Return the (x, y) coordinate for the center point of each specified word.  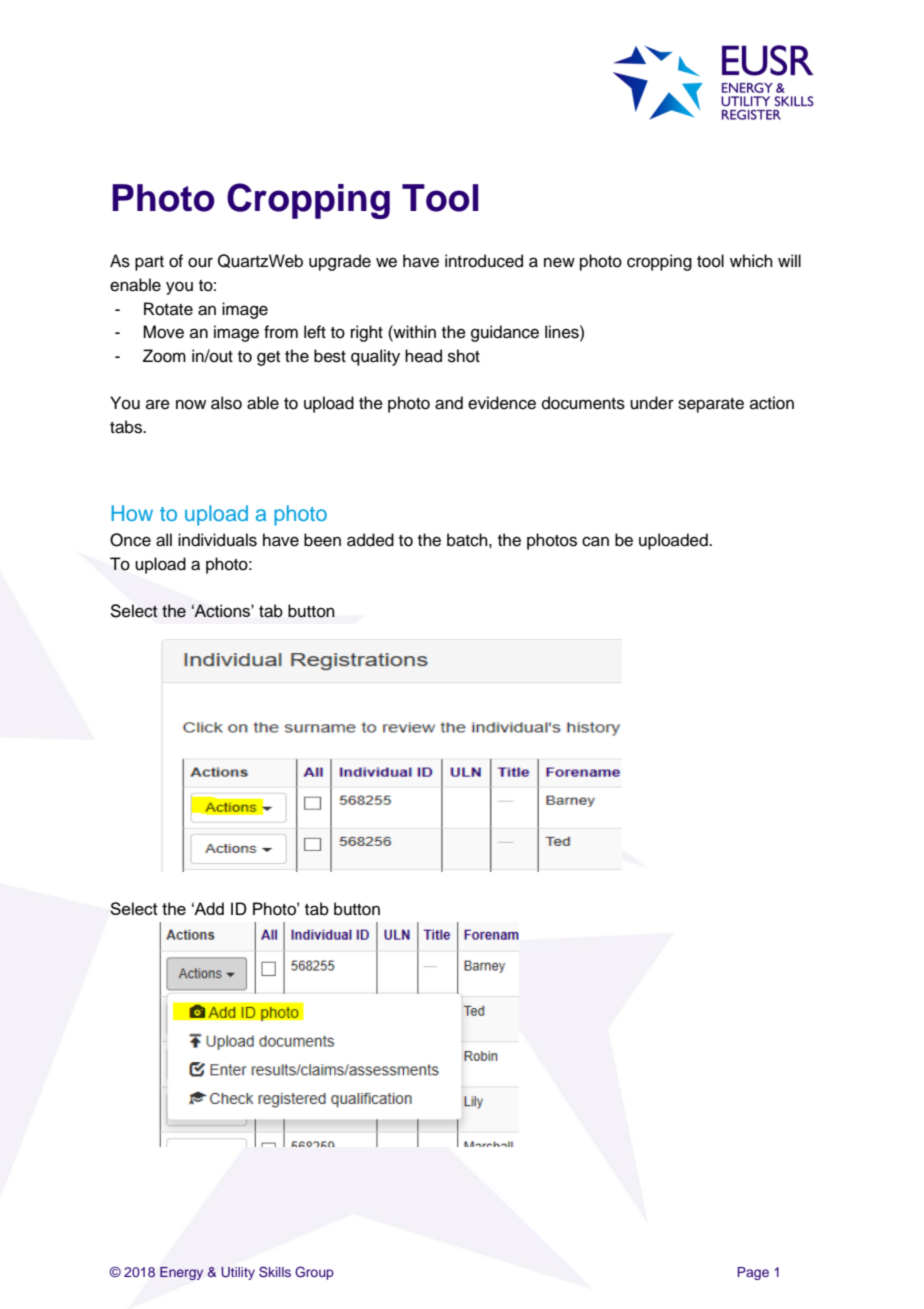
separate (711, 405)
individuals (217, 540)
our (200, 262)
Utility (238, 1273)
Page (753, 1273)
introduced (484, 261)
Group (314, 1273)
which (751, 261)
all (164, 540)
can (595, 541)
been (322, 540)
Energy (181, 1273)
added (370, 540)
